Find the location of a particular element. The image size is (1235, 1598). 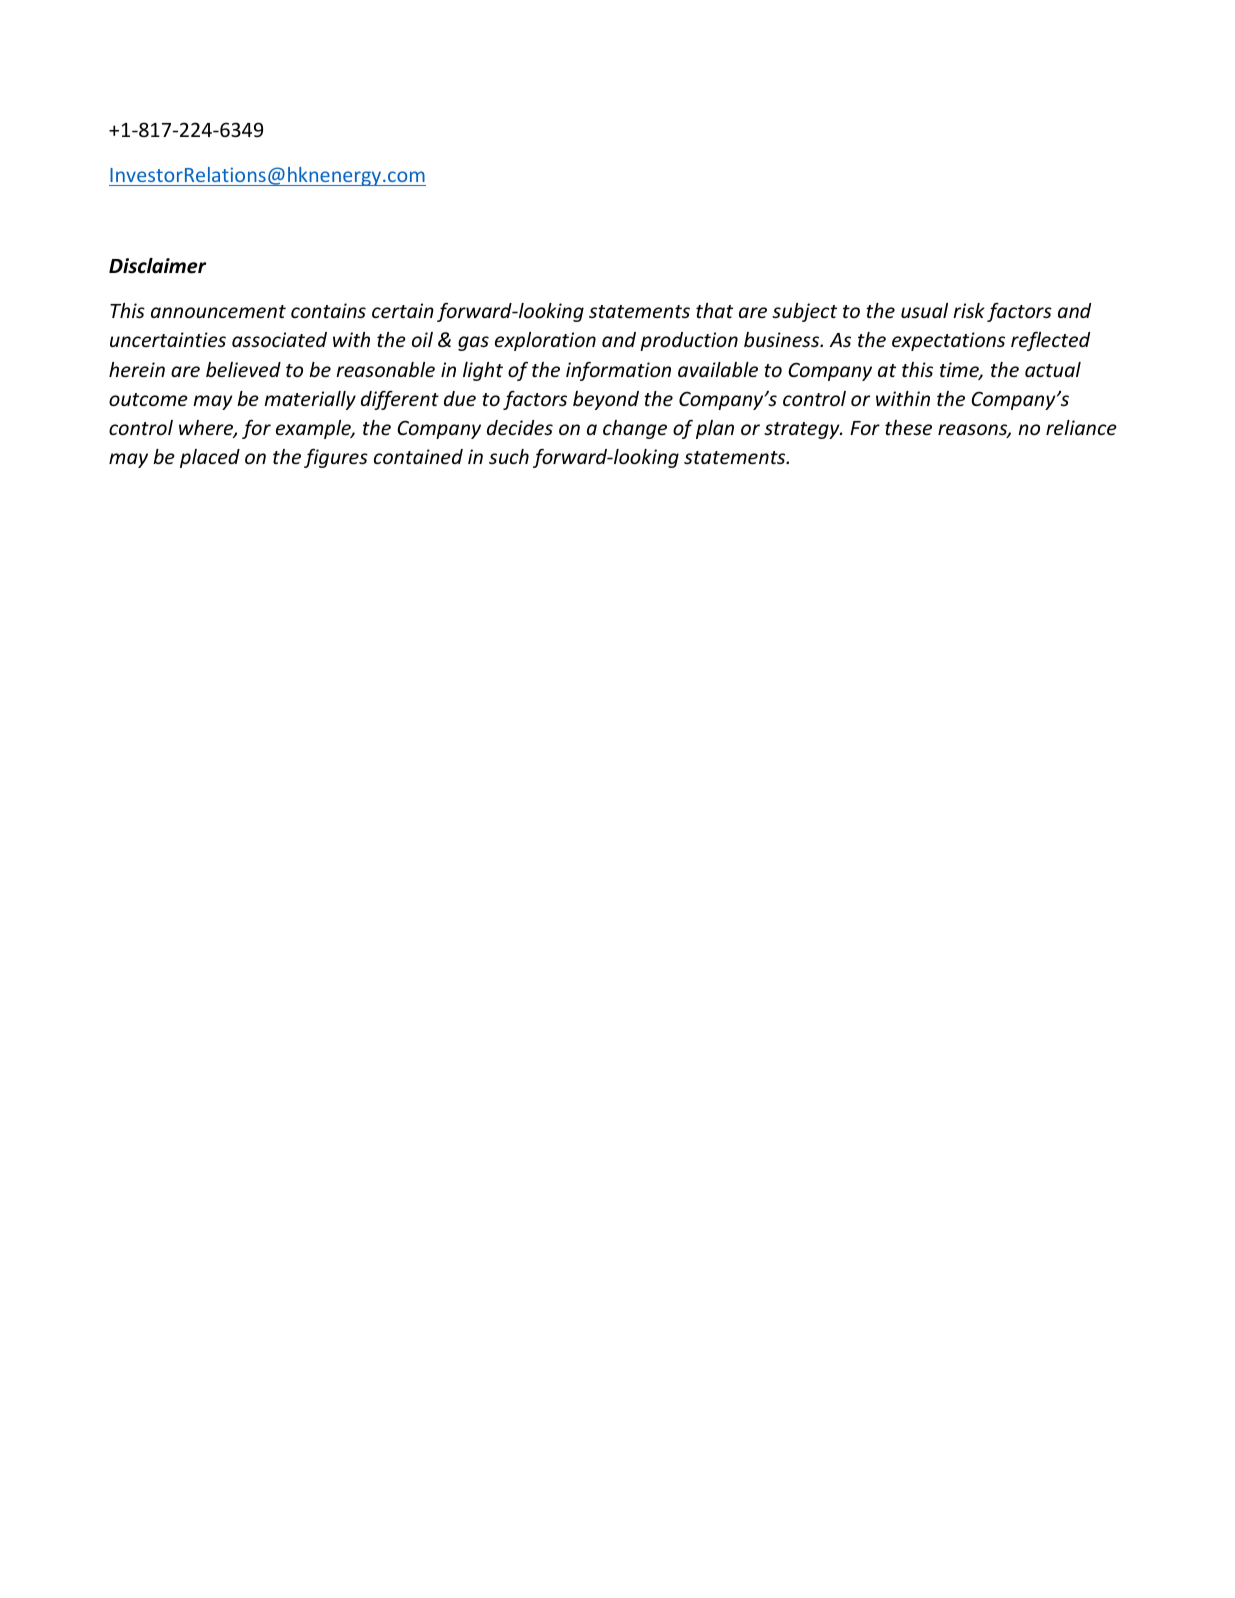

materially is located at coordinates (310, 400).
